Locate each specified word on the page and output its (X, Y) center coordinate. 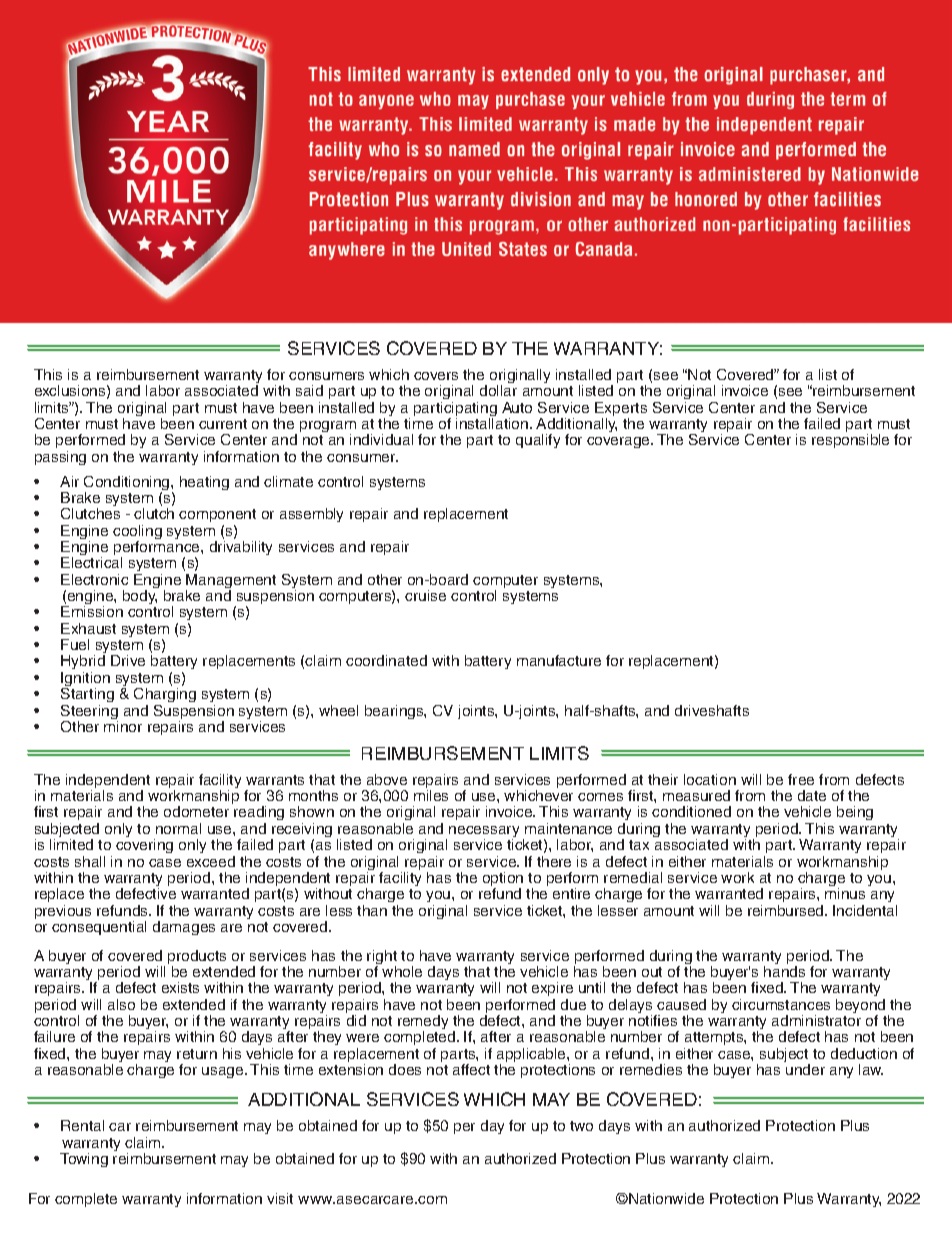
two (581, 1126)
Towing (84, 1160)
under (805, 1069)
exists (180, 987)
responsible (850, 441)
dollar (498, 390)
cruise (425, 595)
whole (402, 971)
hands (784, 971)
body (140, 597)
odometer (196, 811)
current (223, 424)
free (801, 779)
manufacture (559, 660)
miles (431, 795)
